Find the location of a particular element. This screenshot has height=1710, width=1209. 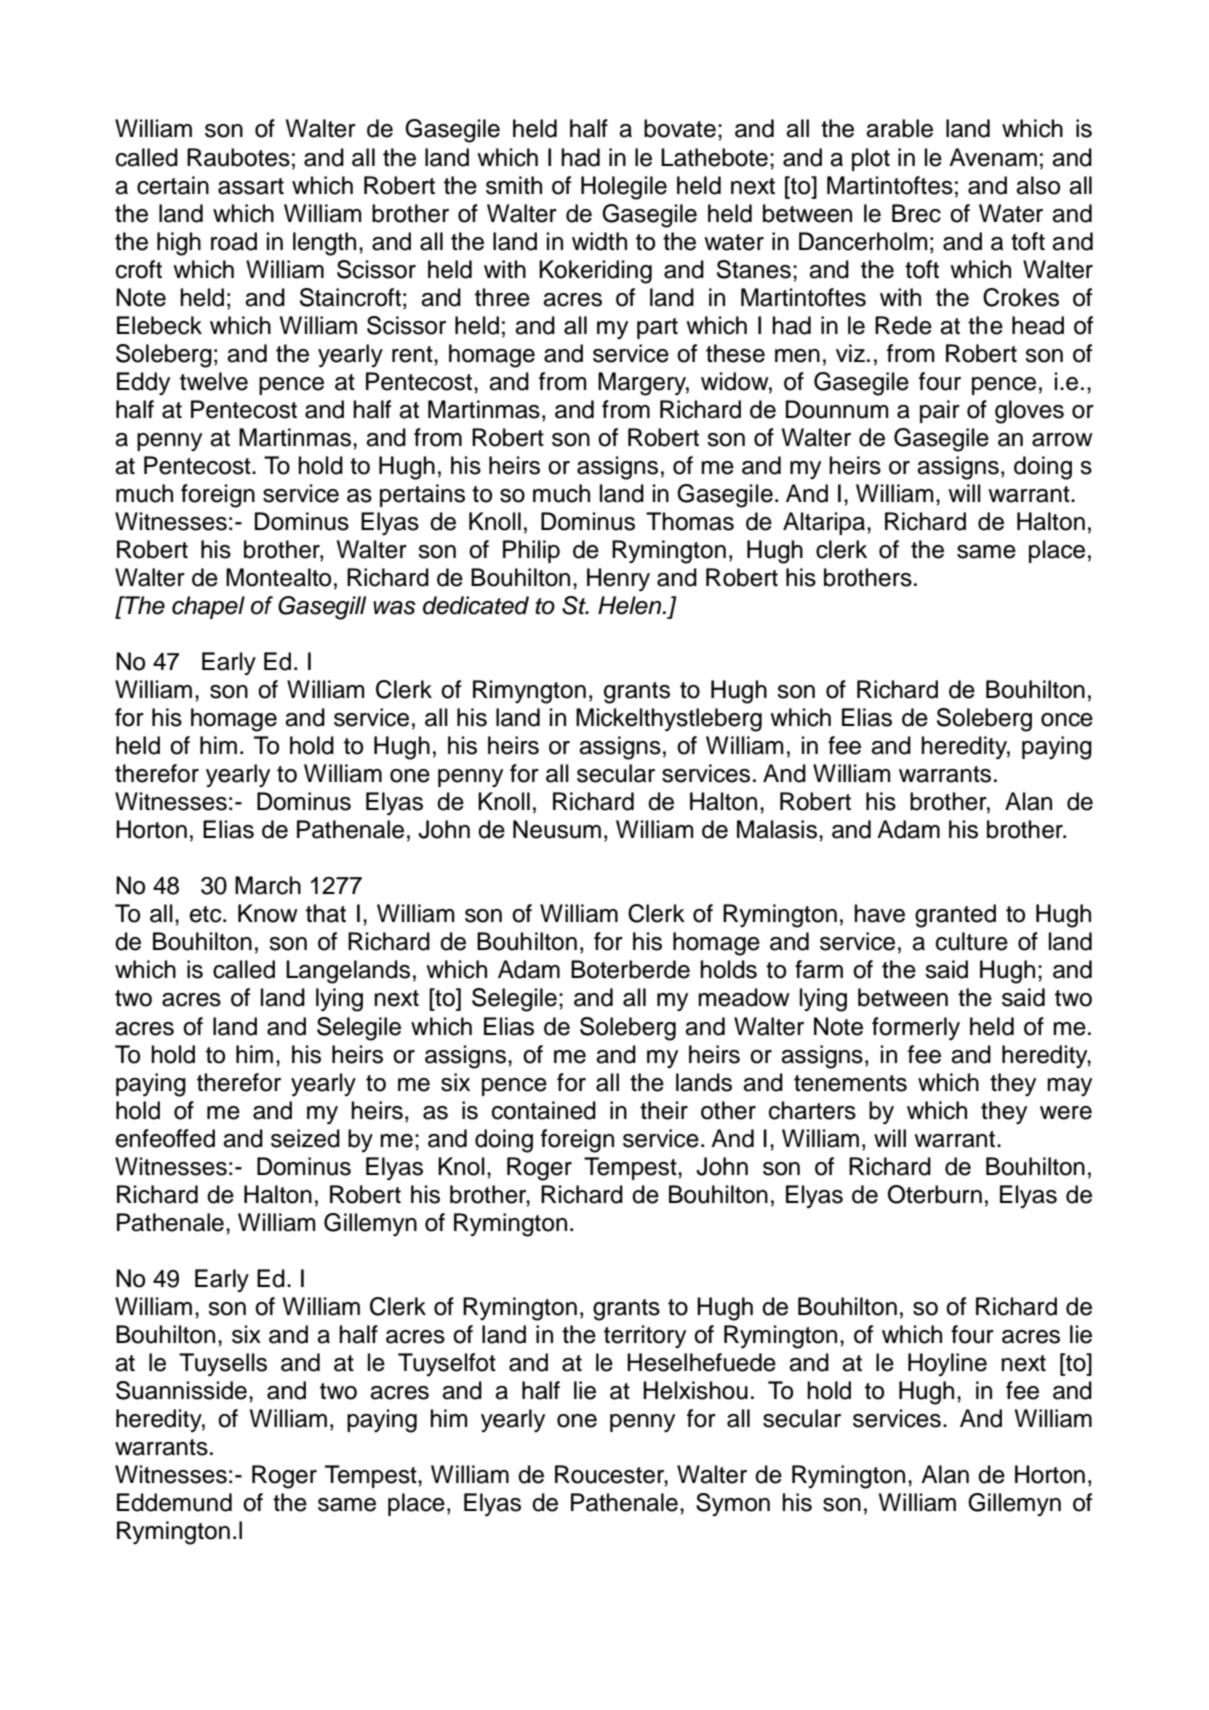

seized is located at coordinates (305, 1138).
